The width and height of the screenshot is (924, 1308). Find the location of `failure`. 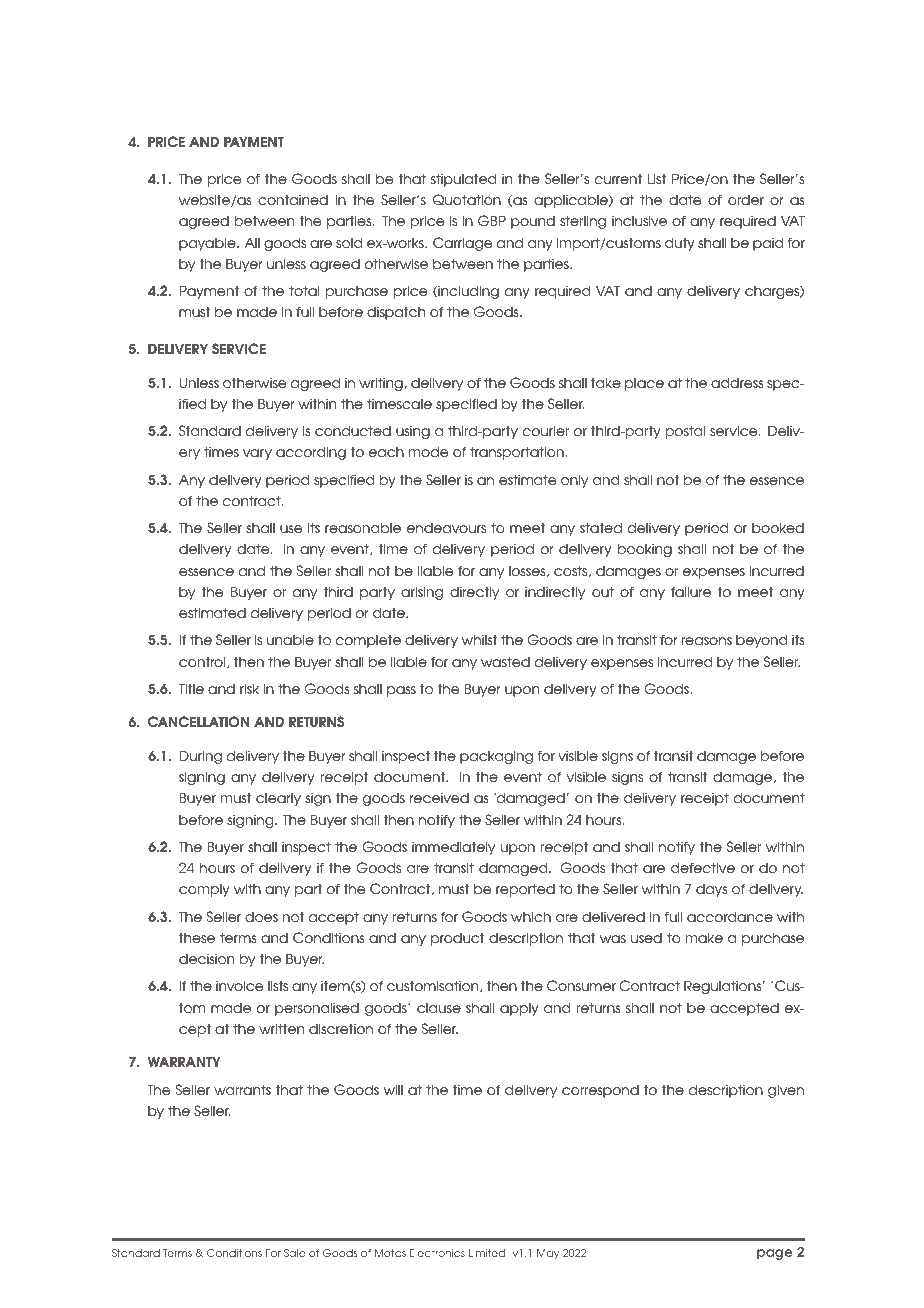

failure is located at coordinates (691, 591).
